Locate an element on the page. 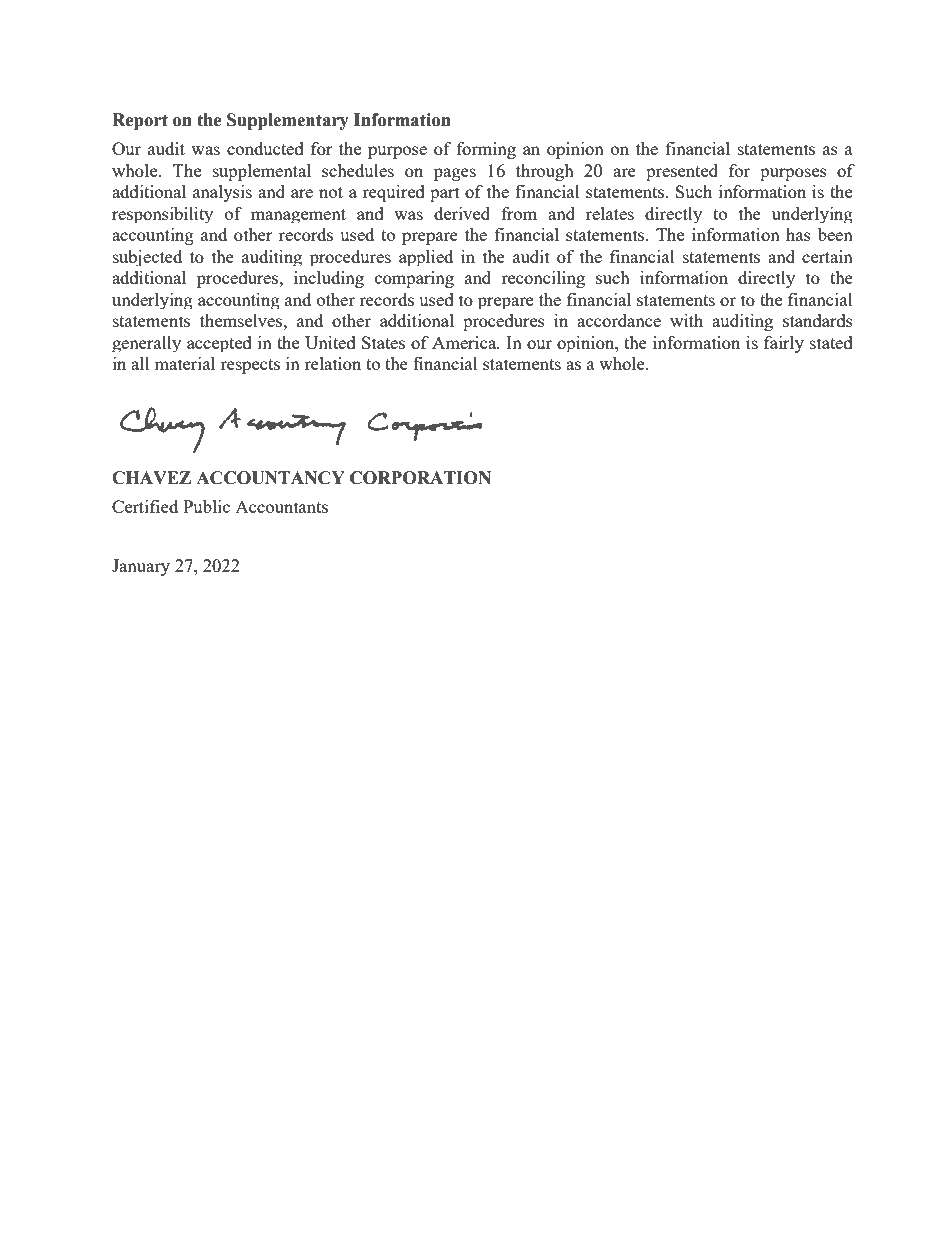 The height and width of the document is (1233, 952). derived is located at coordinates (462, 213).
